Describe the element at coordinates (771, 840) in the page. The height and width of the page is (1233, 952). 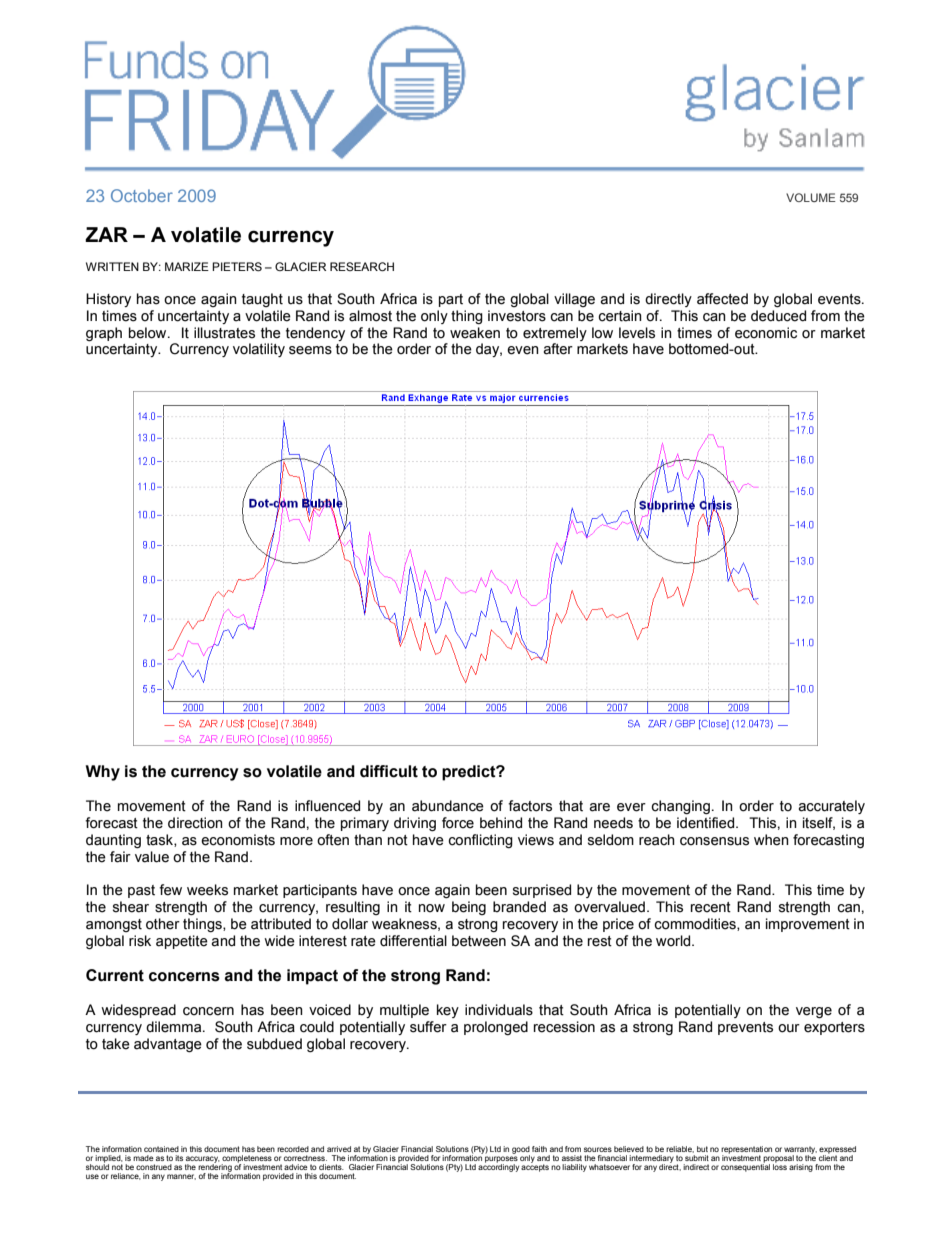
I see `when` at that location.
